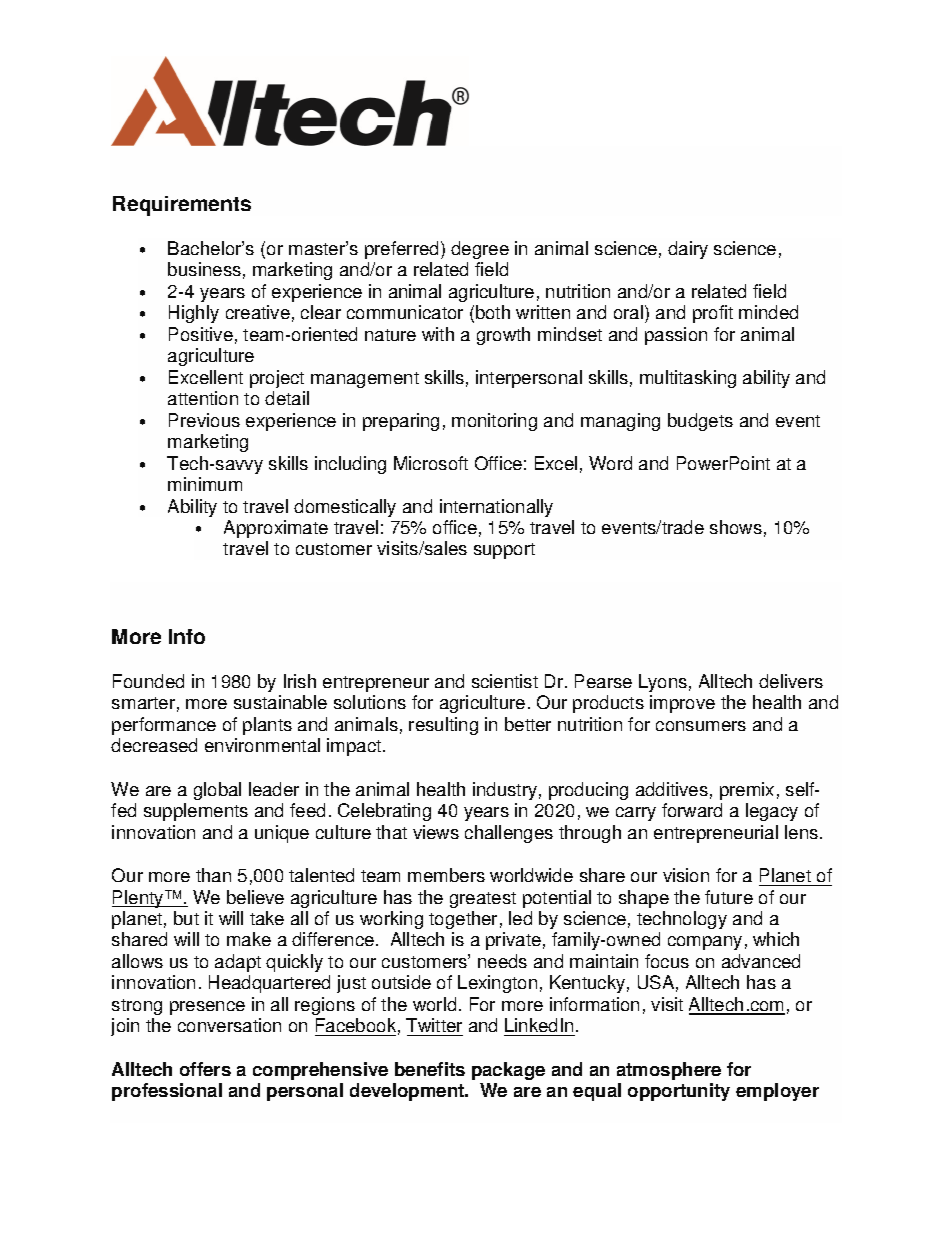 The height and width of the document is (1233, 952). I want to click on internationally, so click(496, 508).
